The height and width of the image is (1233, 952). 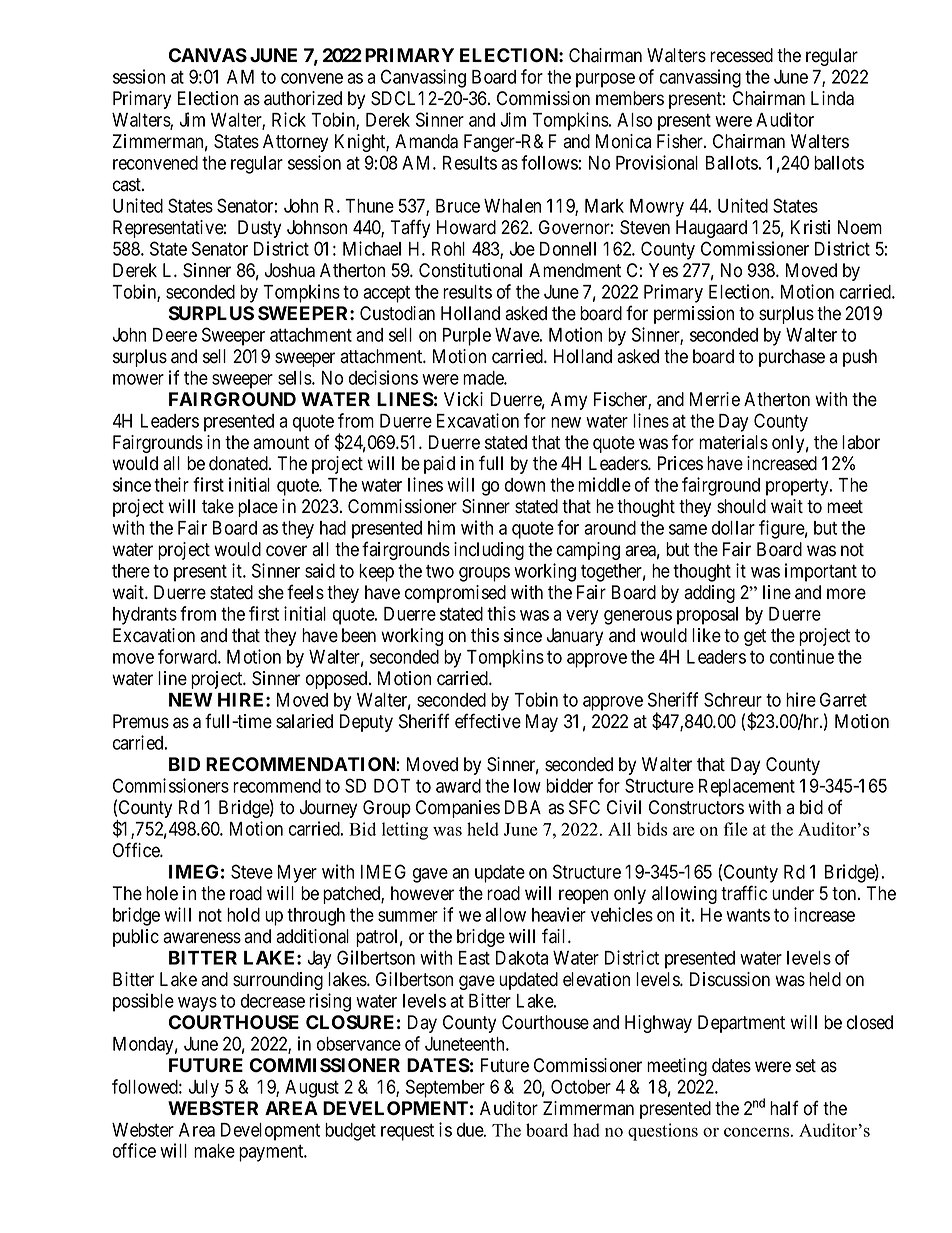 What do you see at coordinates (736, 829) in the image?
I see `file` at bounding box center [736, 829].
